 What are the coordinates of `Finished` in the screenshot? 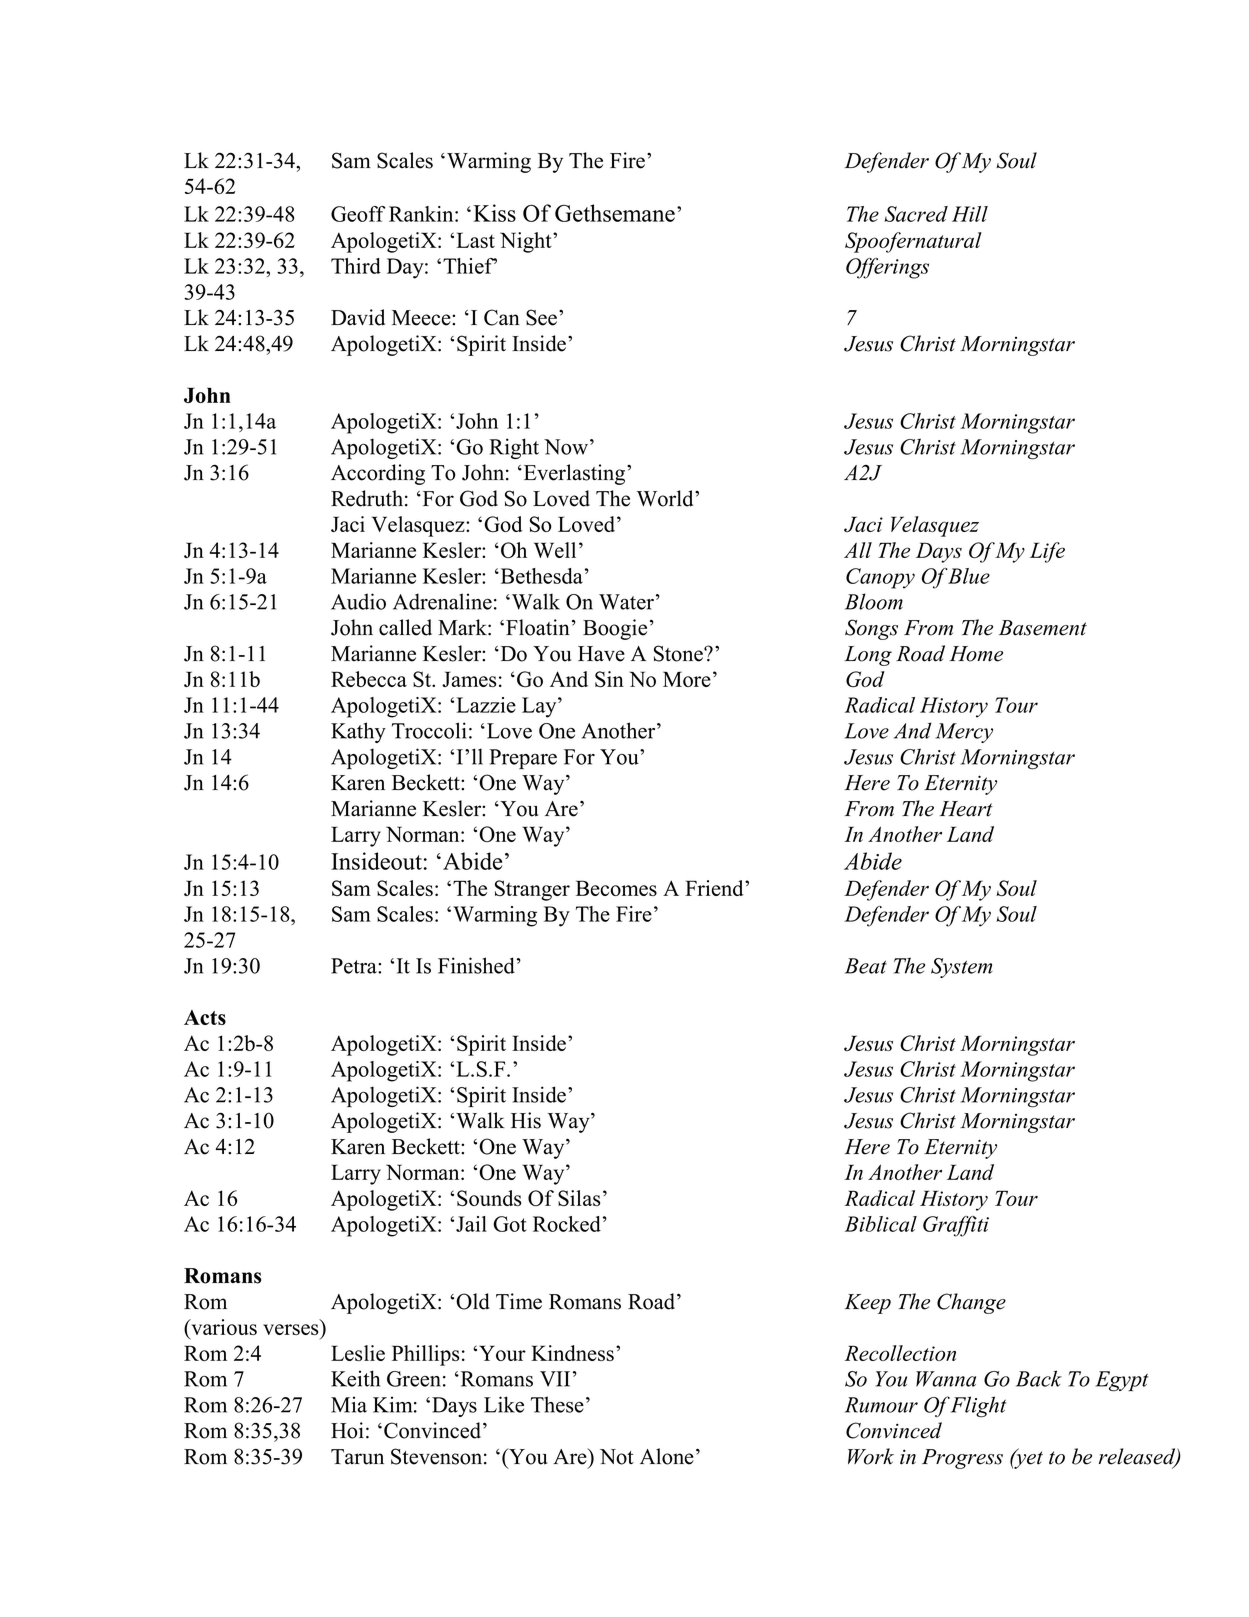 It's located at (476, 965).
